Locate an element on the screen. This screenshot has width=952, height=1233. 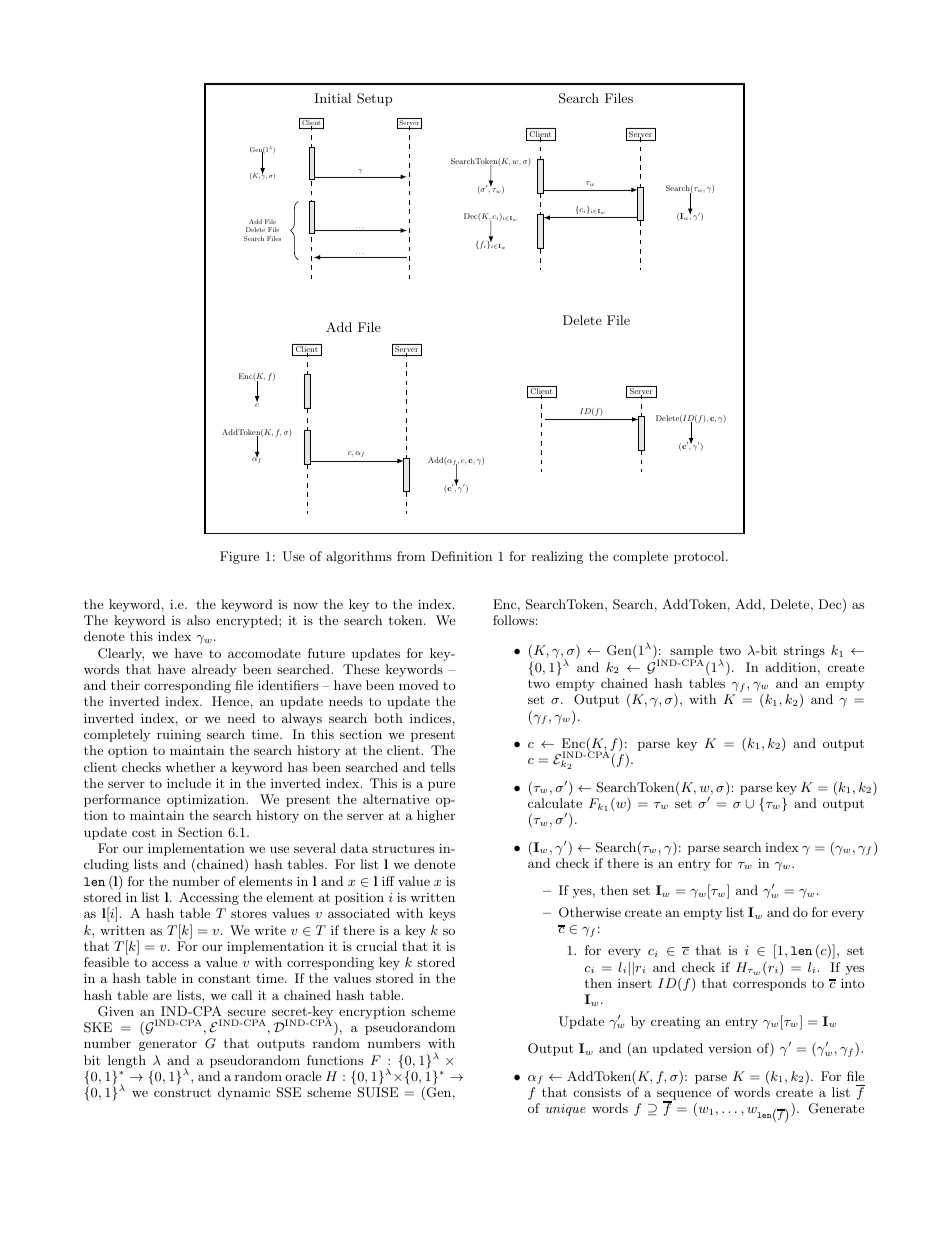
unique is located at coordinates (565, 1110).
